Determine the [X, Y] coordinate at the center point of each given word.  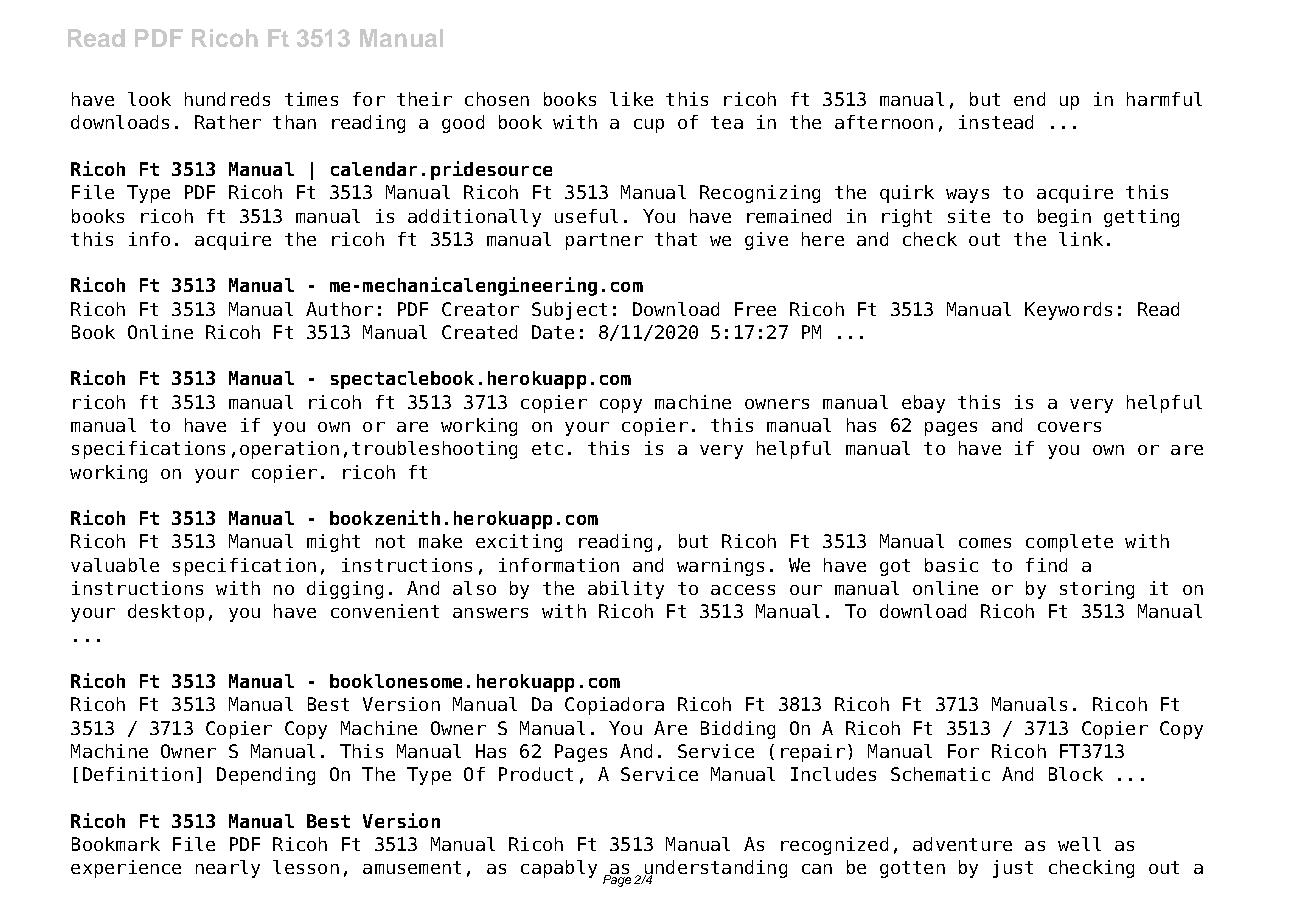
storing [1097, 590]
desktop [166, 613]
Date [553, 332]
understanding [715, 870]
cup [649, 126]
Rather [228, 122]
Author [339, 309]
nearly [228, 869]
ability [626, 590]
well [1079, 844]
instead [996, 122]
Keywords [1068, 311]
